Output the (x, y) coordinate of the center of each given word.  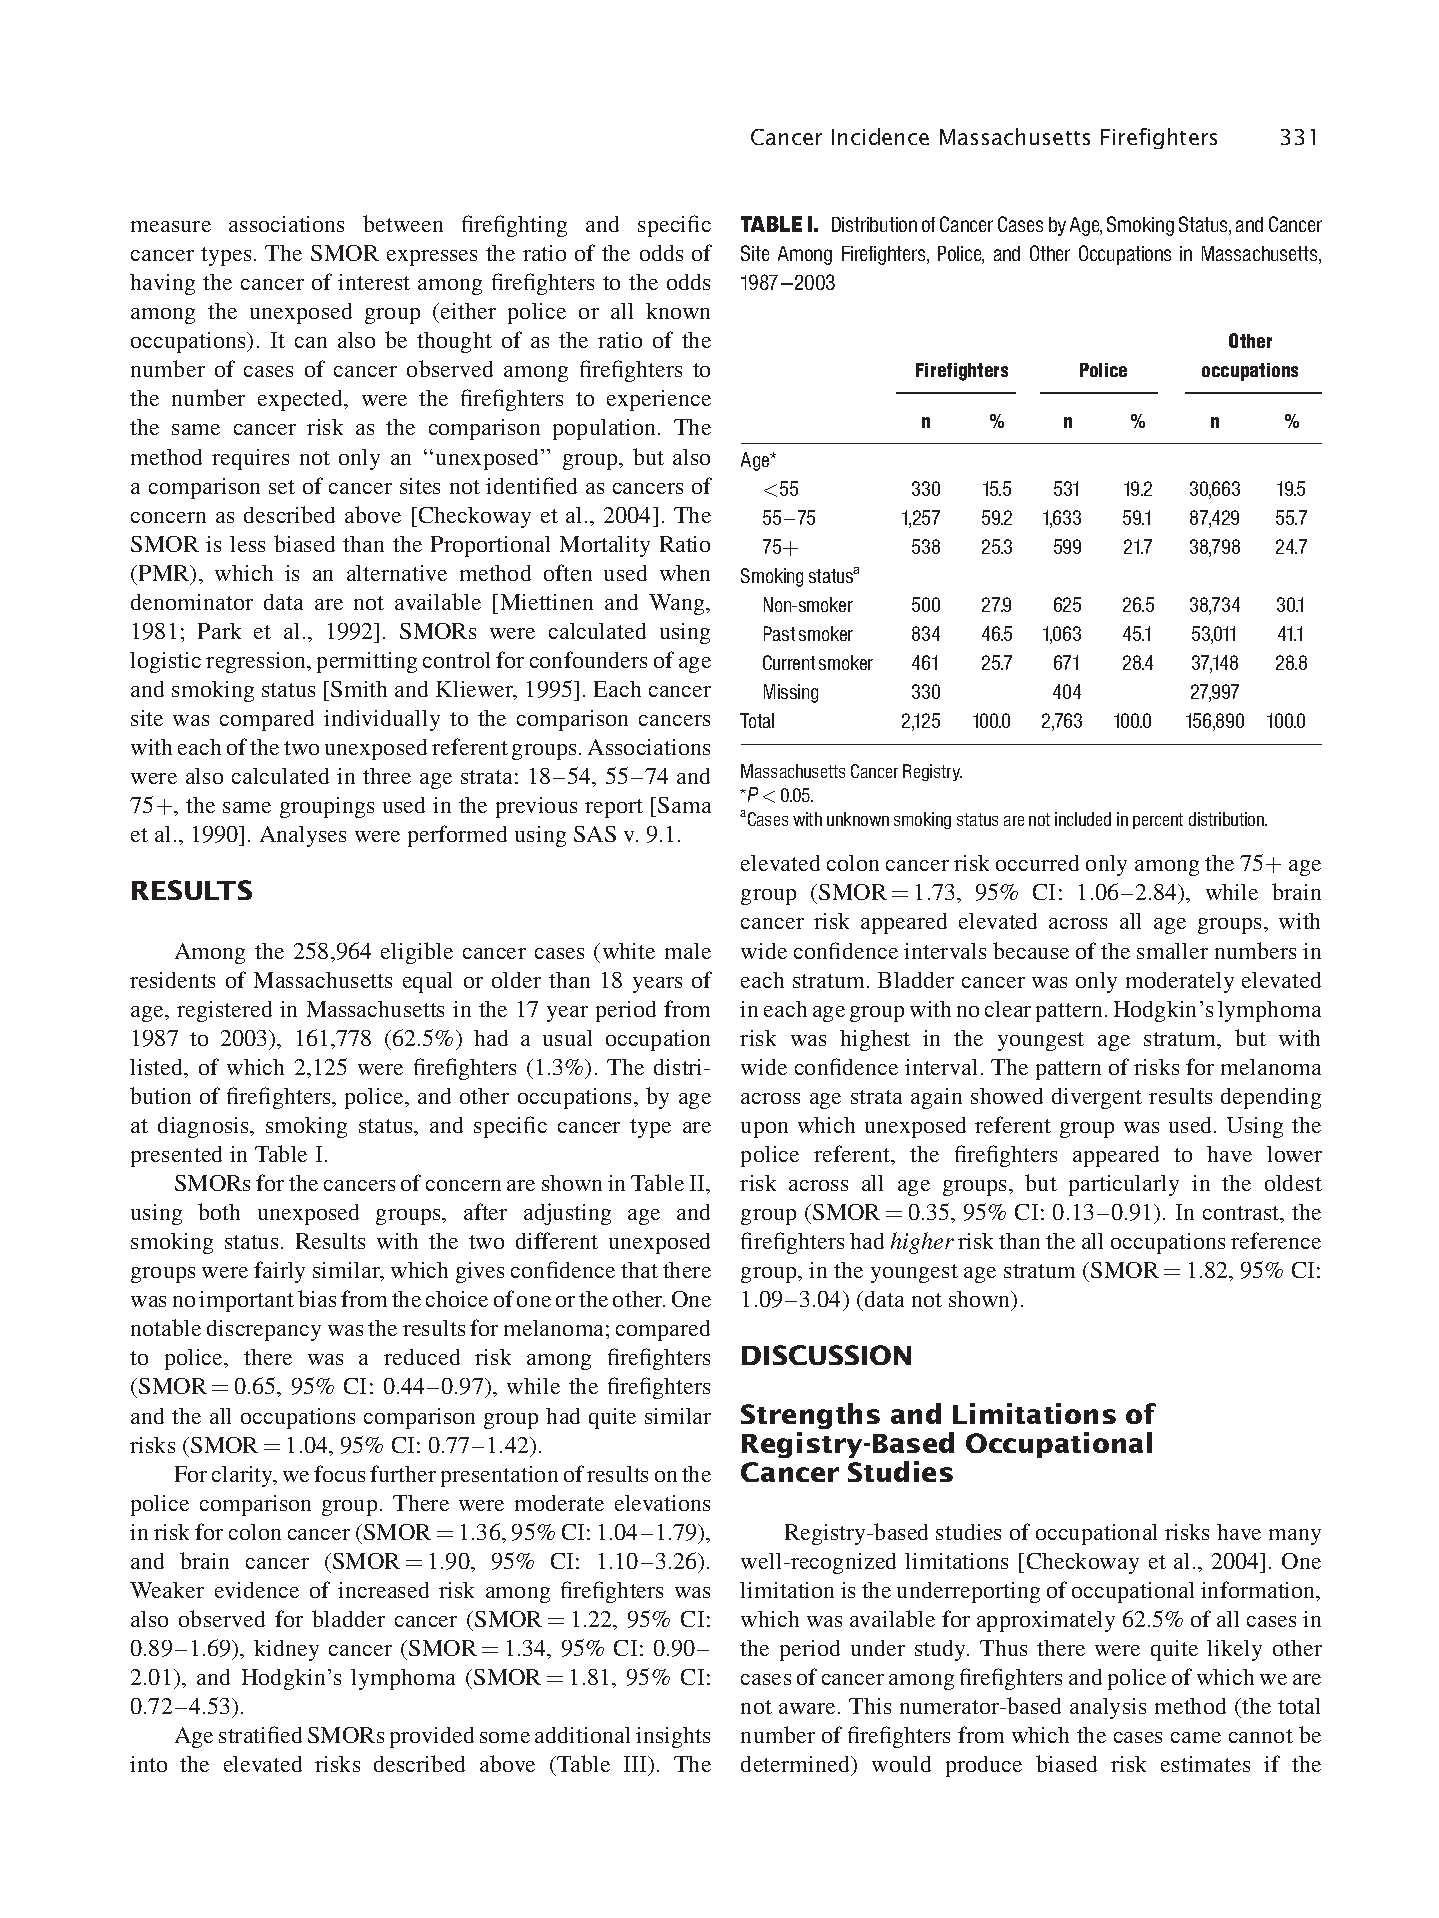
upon (764, 1130)
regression (257, 662)
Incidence (880, 136)
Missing (791, 693)
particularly (1124, 1185)
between (403, 223)
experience (659, 400)
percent (1158, 821)
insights (673, 1737)
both (219, 1211)
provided (432, 1737)
